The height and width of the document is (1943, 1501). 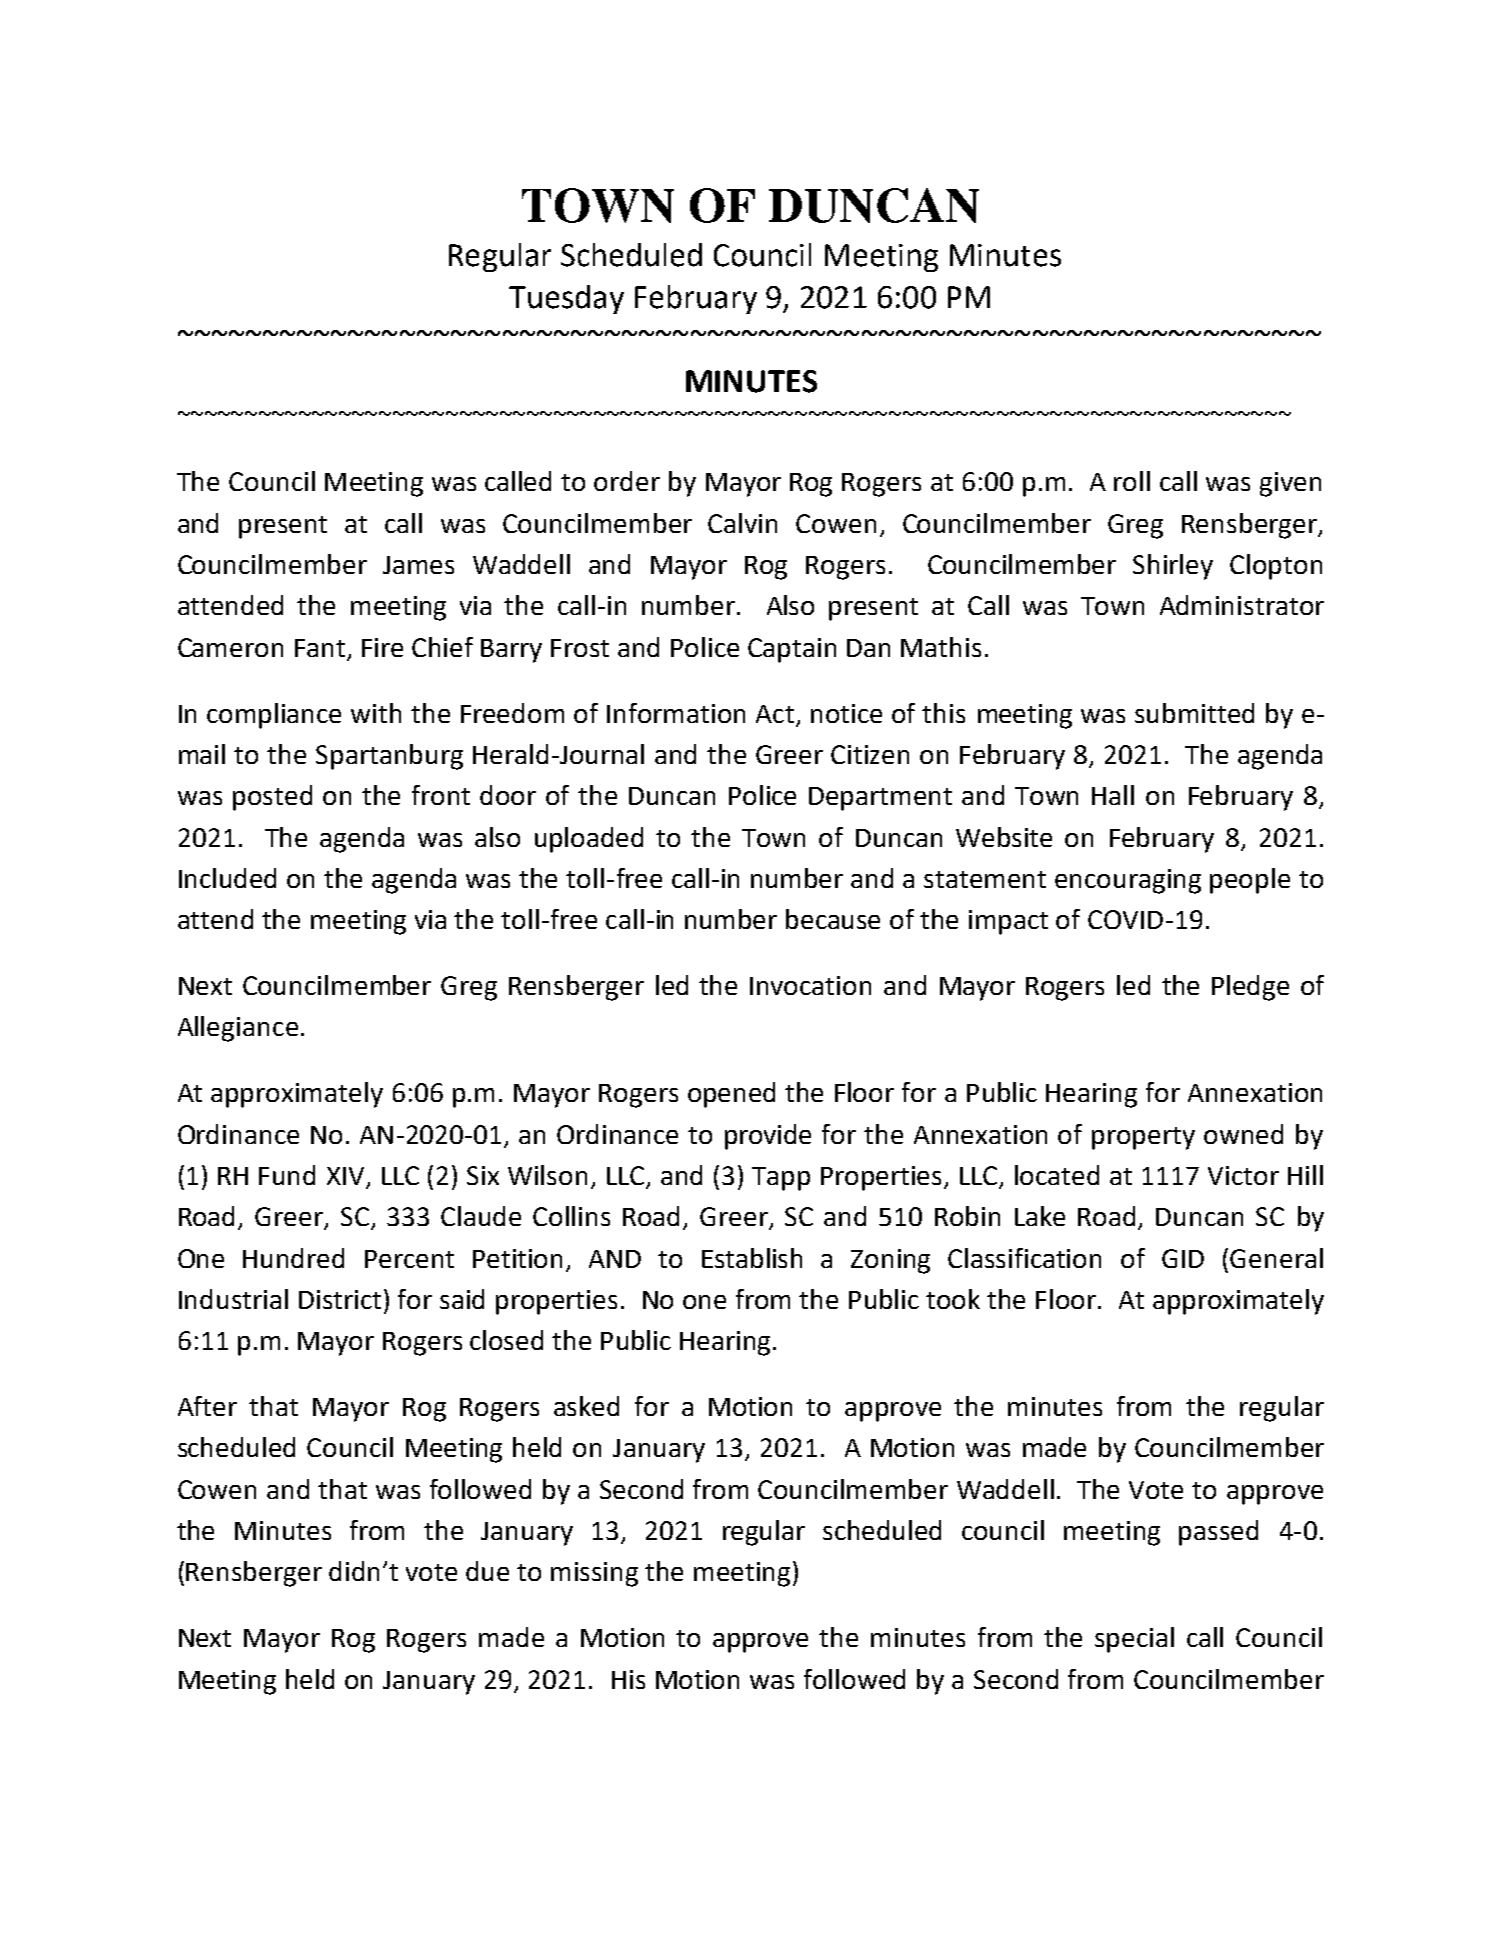 What do you see at coordinates (627, 481) in the document?
I see `order` at bounding box center [627, 481].
